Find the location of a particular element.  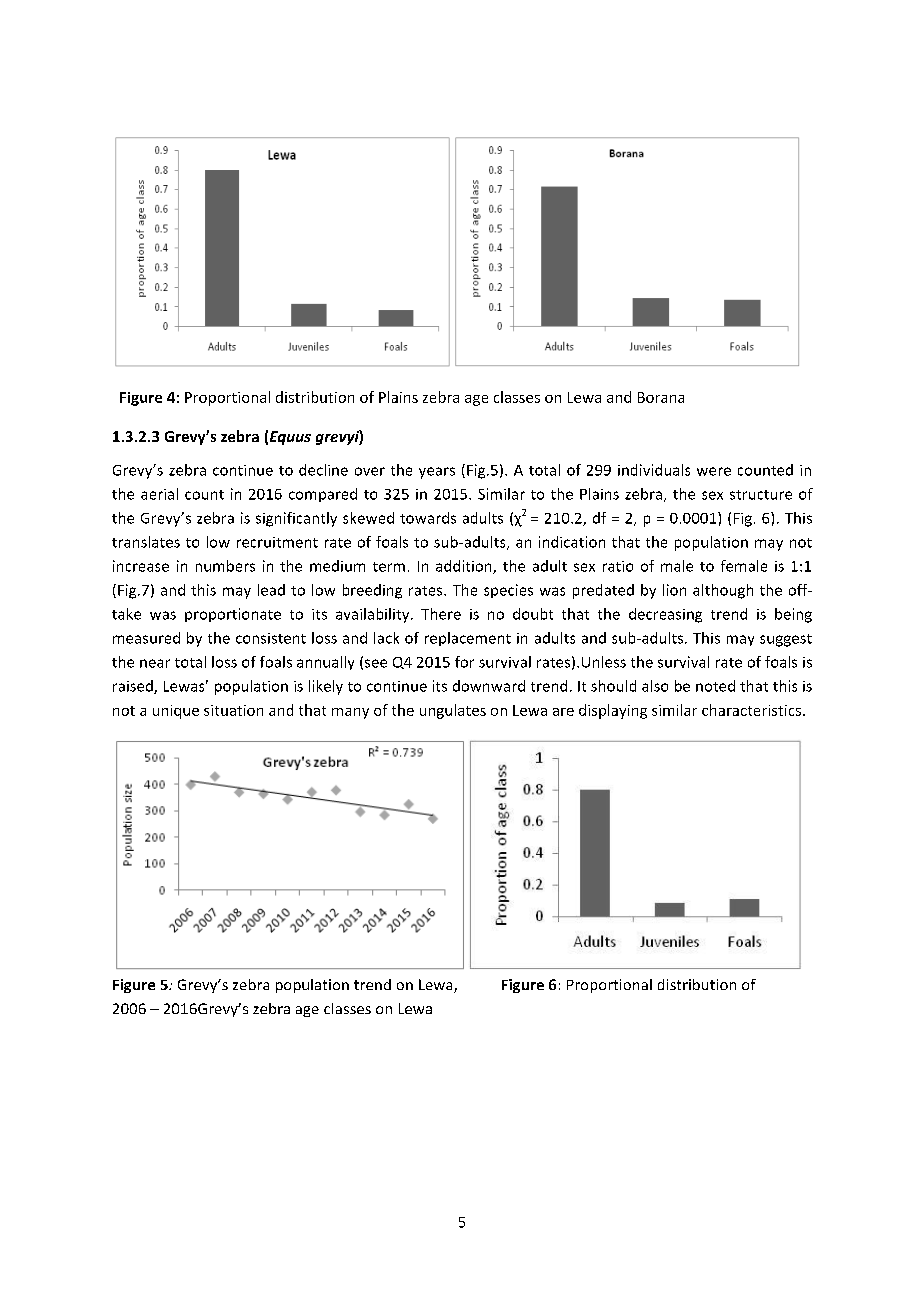

characteristics is located at coordinates (751, 710).
